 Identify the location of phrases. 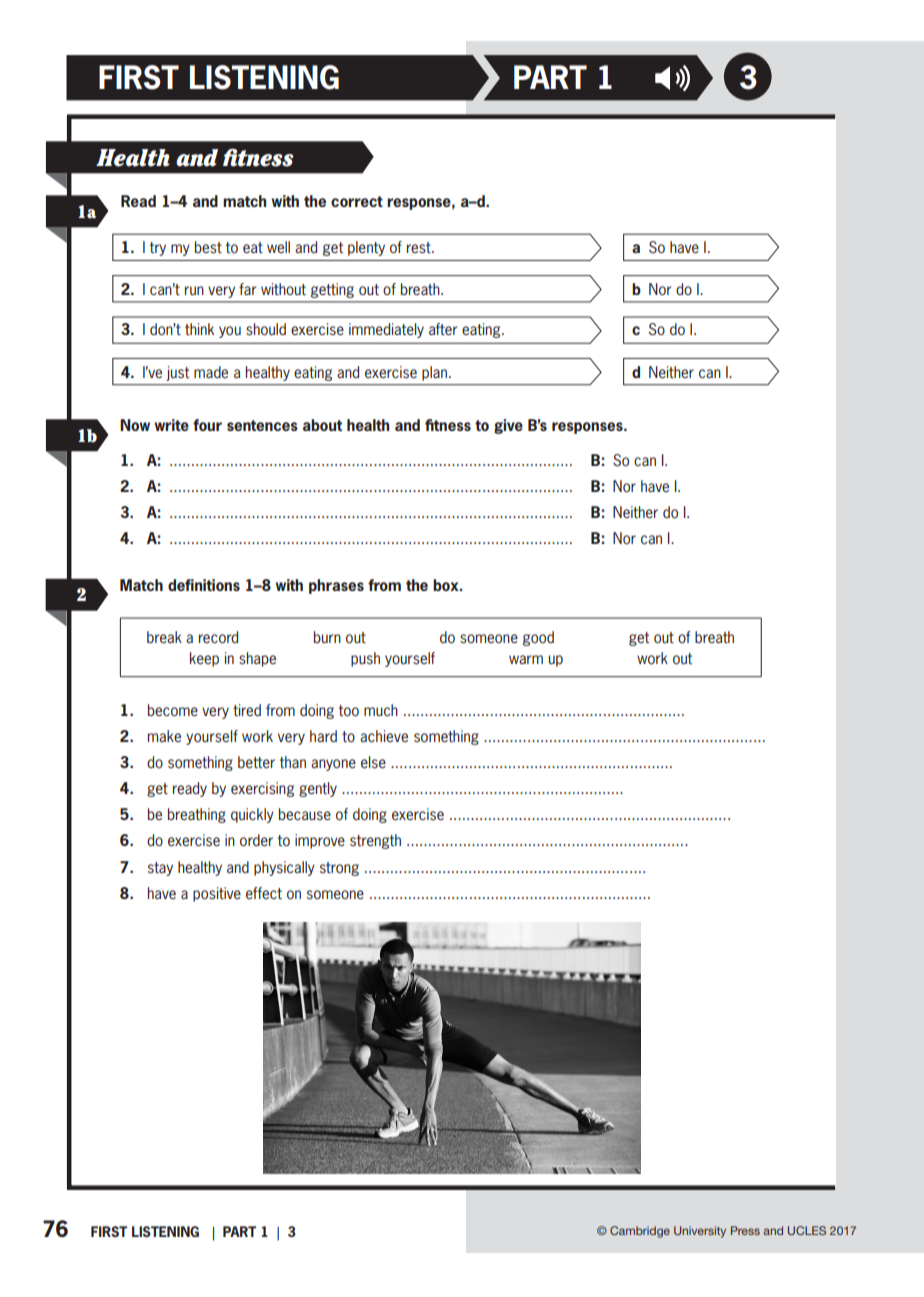
(336, 586).
